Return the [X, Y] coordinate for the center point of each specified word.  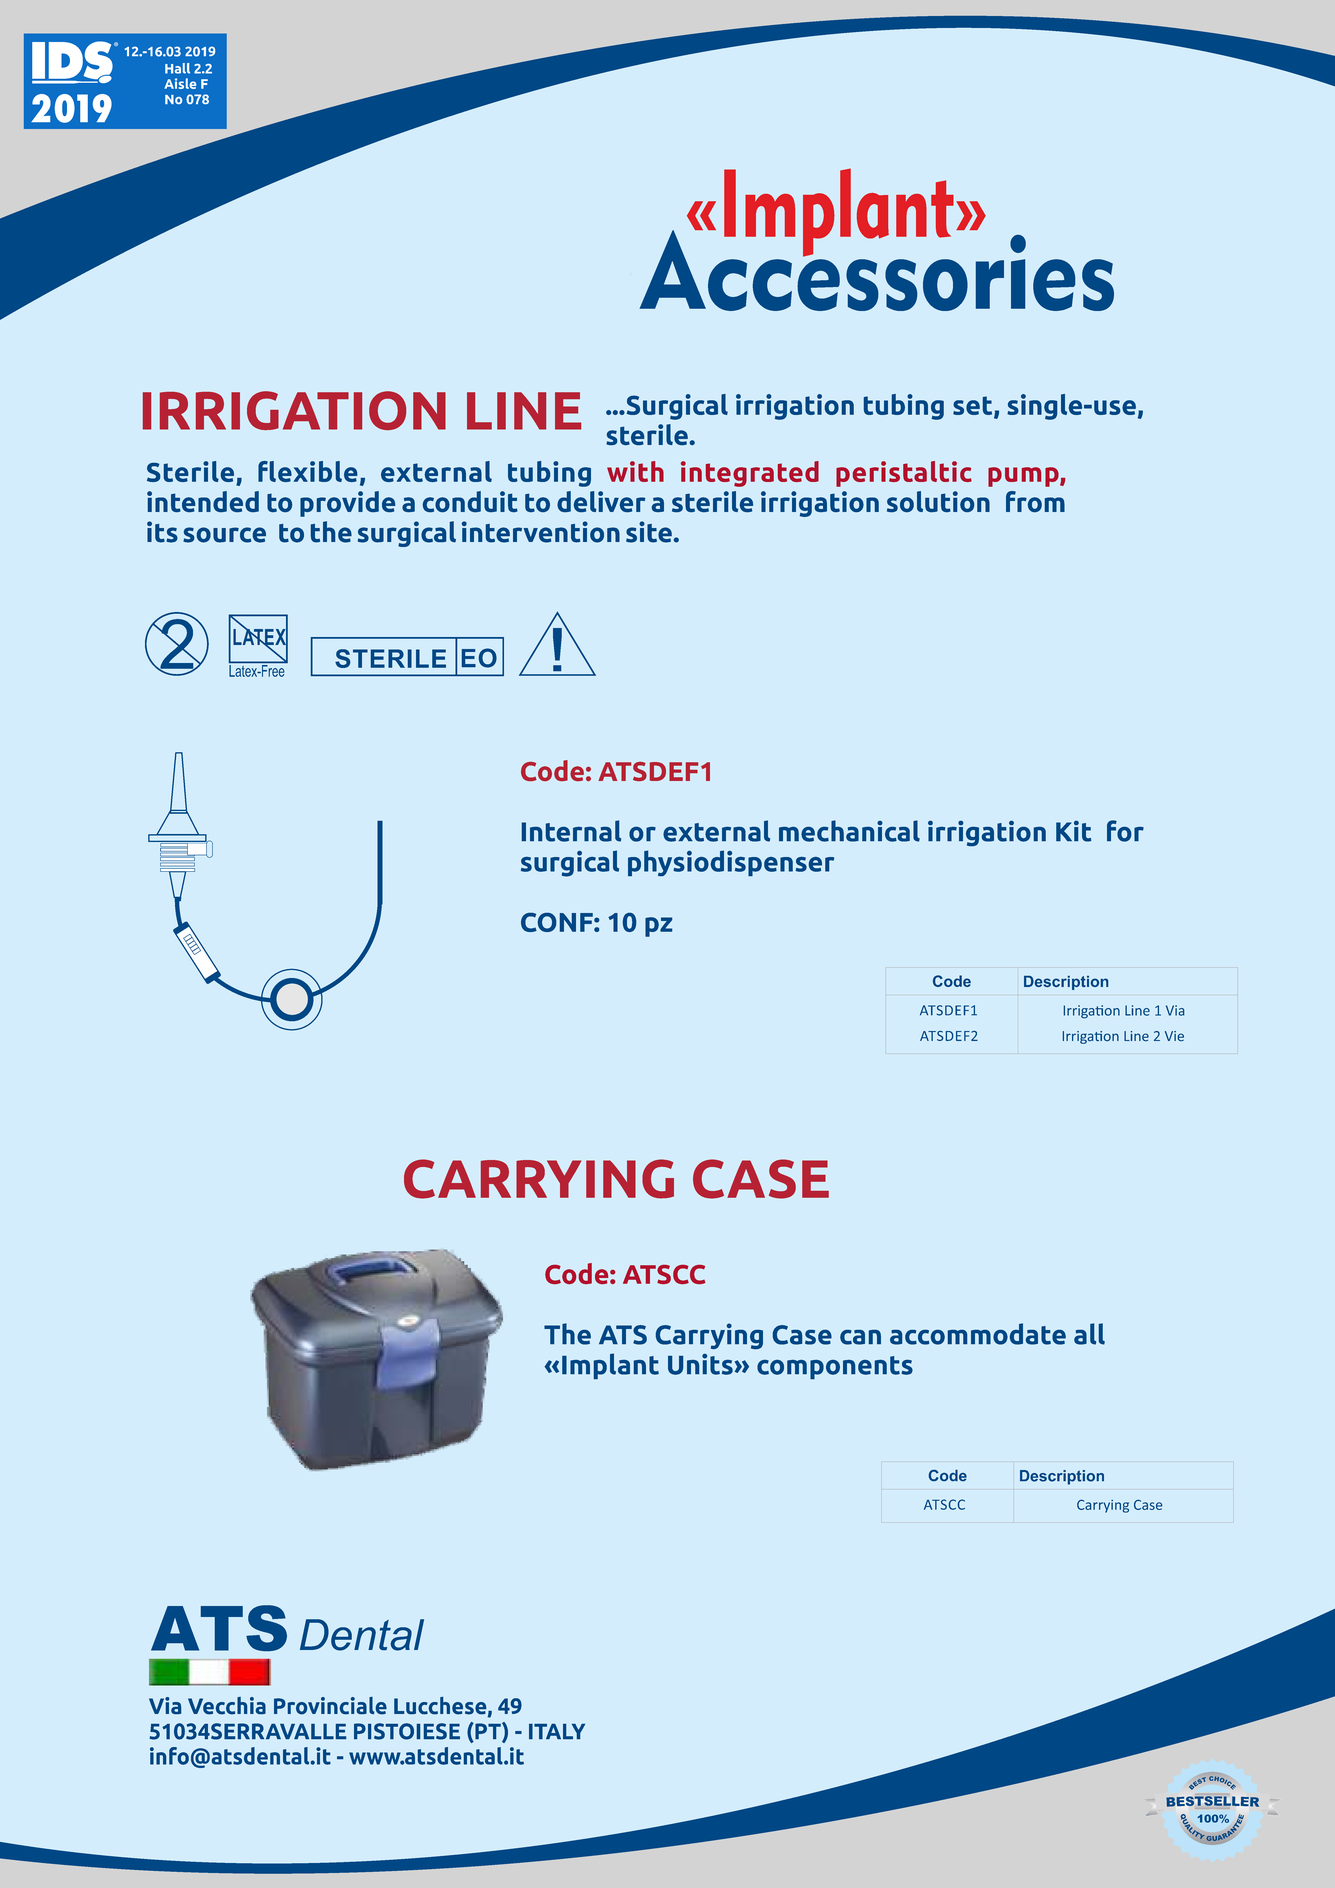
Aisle [180, 83]
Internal [571, 831]
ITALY [557, 1731]
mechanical [849, 831]
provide [347, 504]
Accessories [876, 269]
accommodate [978, 1334]
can [860, 1337]
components [835, 1367]
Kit [1073, 831]
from [1035, 501]
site [649, 532]
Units [700, 1364]
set [974, 406]
